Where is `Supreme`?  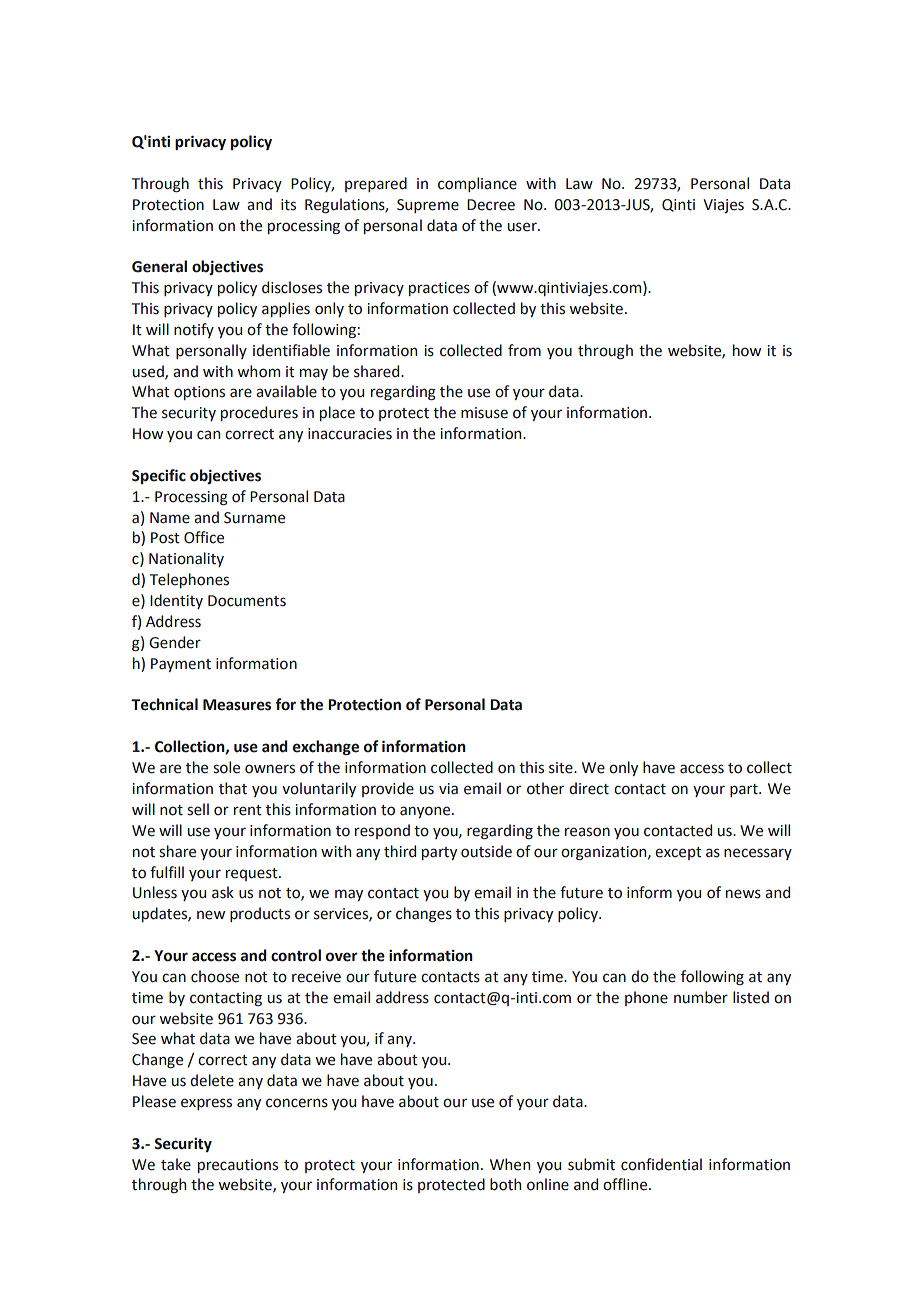
Supreme is located at coordinates (428, 206).
